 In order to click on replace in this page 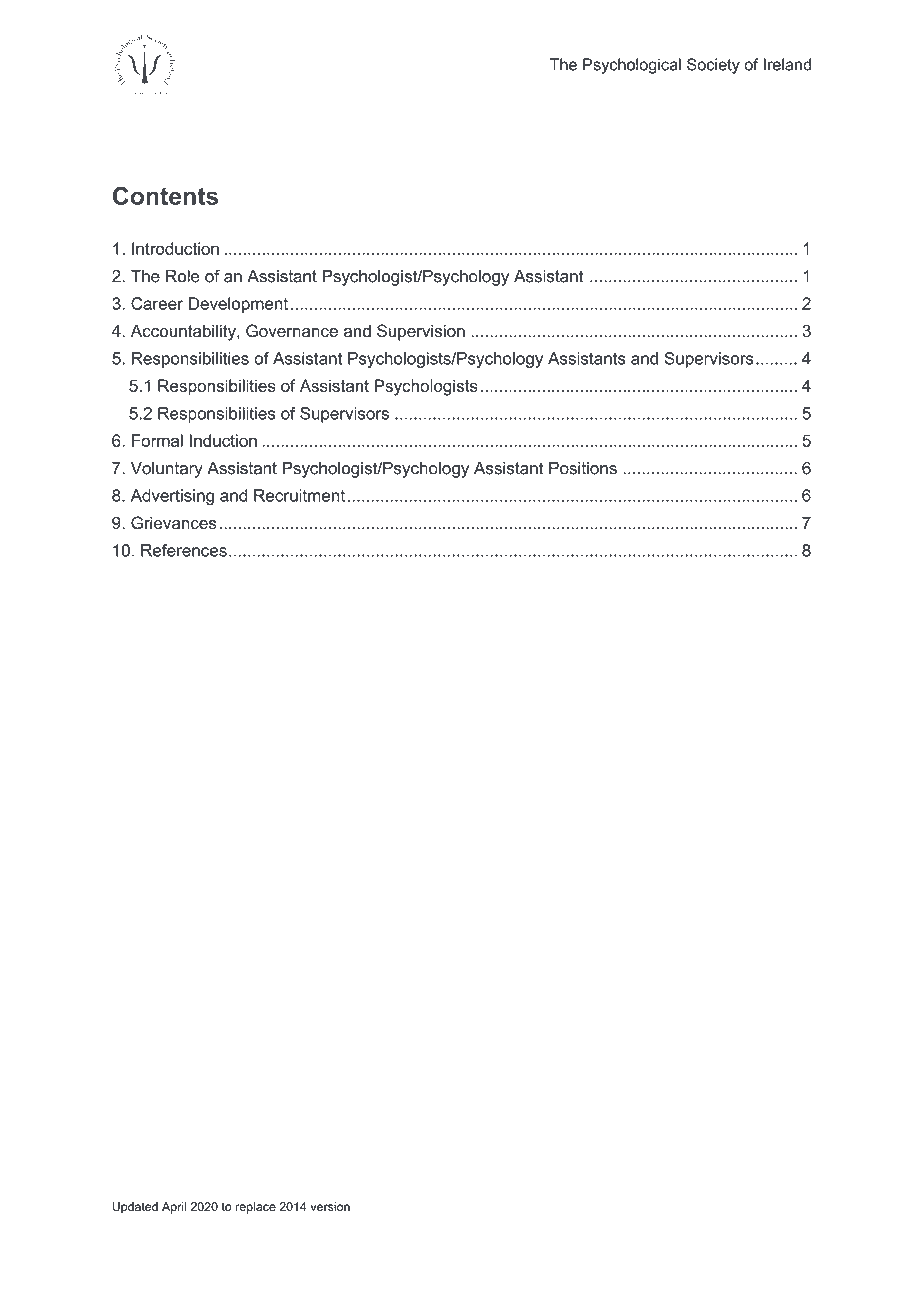, I will do `click(256, 1208)`.
